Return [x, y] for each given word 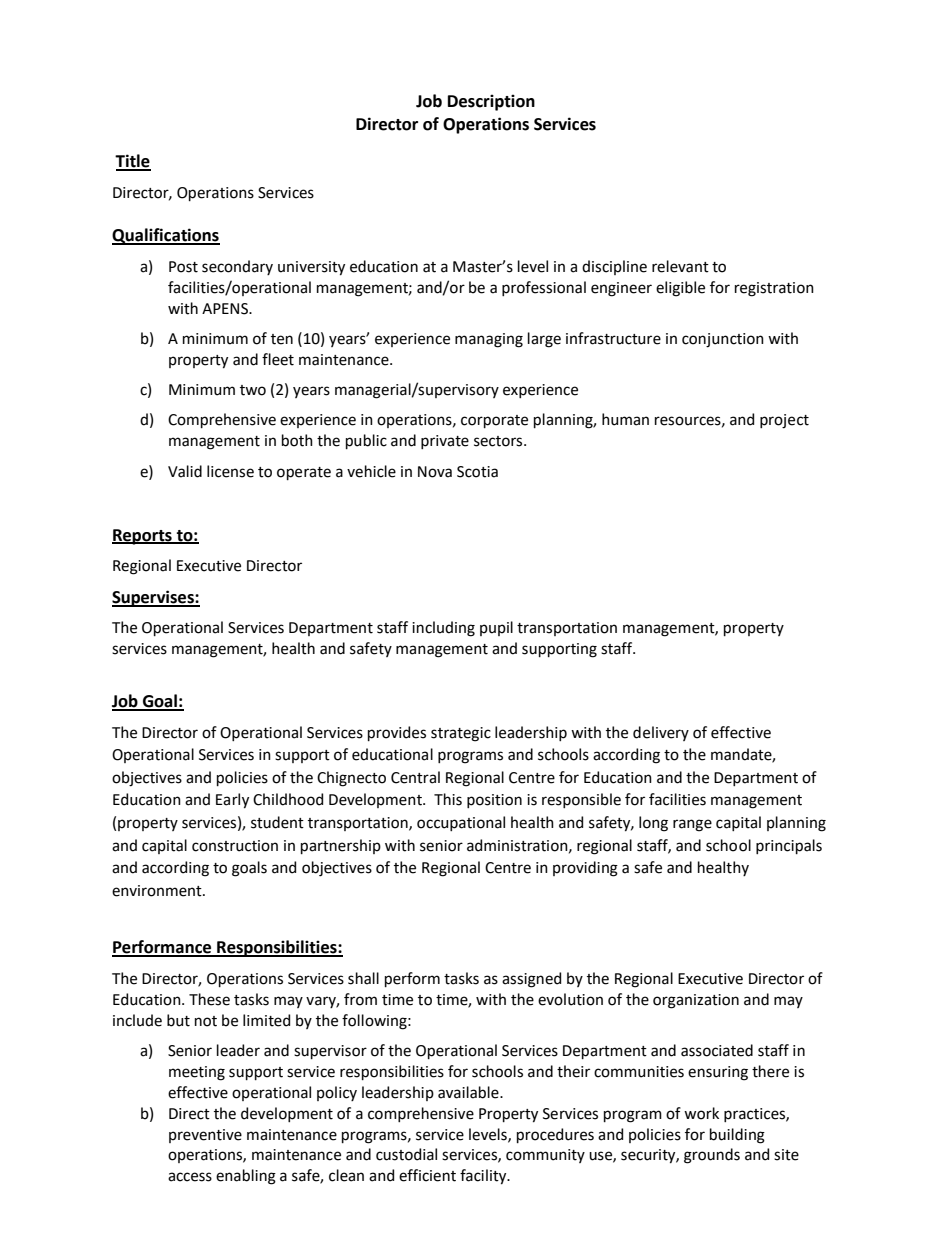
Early [232, 801]
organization [696, 1001]
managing [489, 340]
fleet [278, 359]
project [784, 421]
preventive [205, 1136]
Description [491, 102]
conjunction [723, 340]
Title [133, 162]
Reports [143, 537]
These [209, 999]
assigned [531, 980]
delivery [661, 733]
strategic [461, 734]
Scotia [477, 472]
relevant [680, 266]
